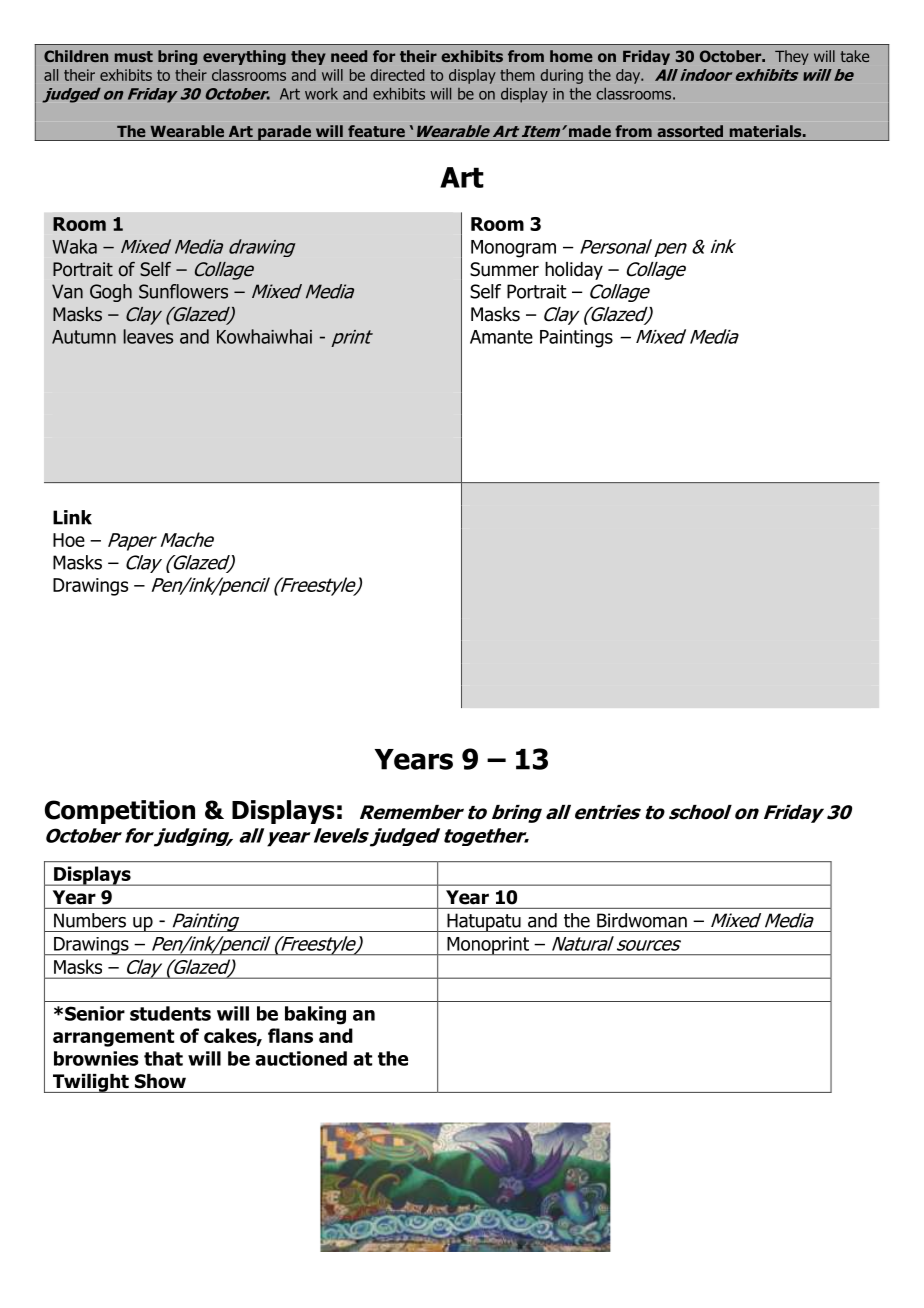  What do you see at coordinates (642, 920) in the screenshot?
I see `Birdwoman` at bounding box center [642, 920].
